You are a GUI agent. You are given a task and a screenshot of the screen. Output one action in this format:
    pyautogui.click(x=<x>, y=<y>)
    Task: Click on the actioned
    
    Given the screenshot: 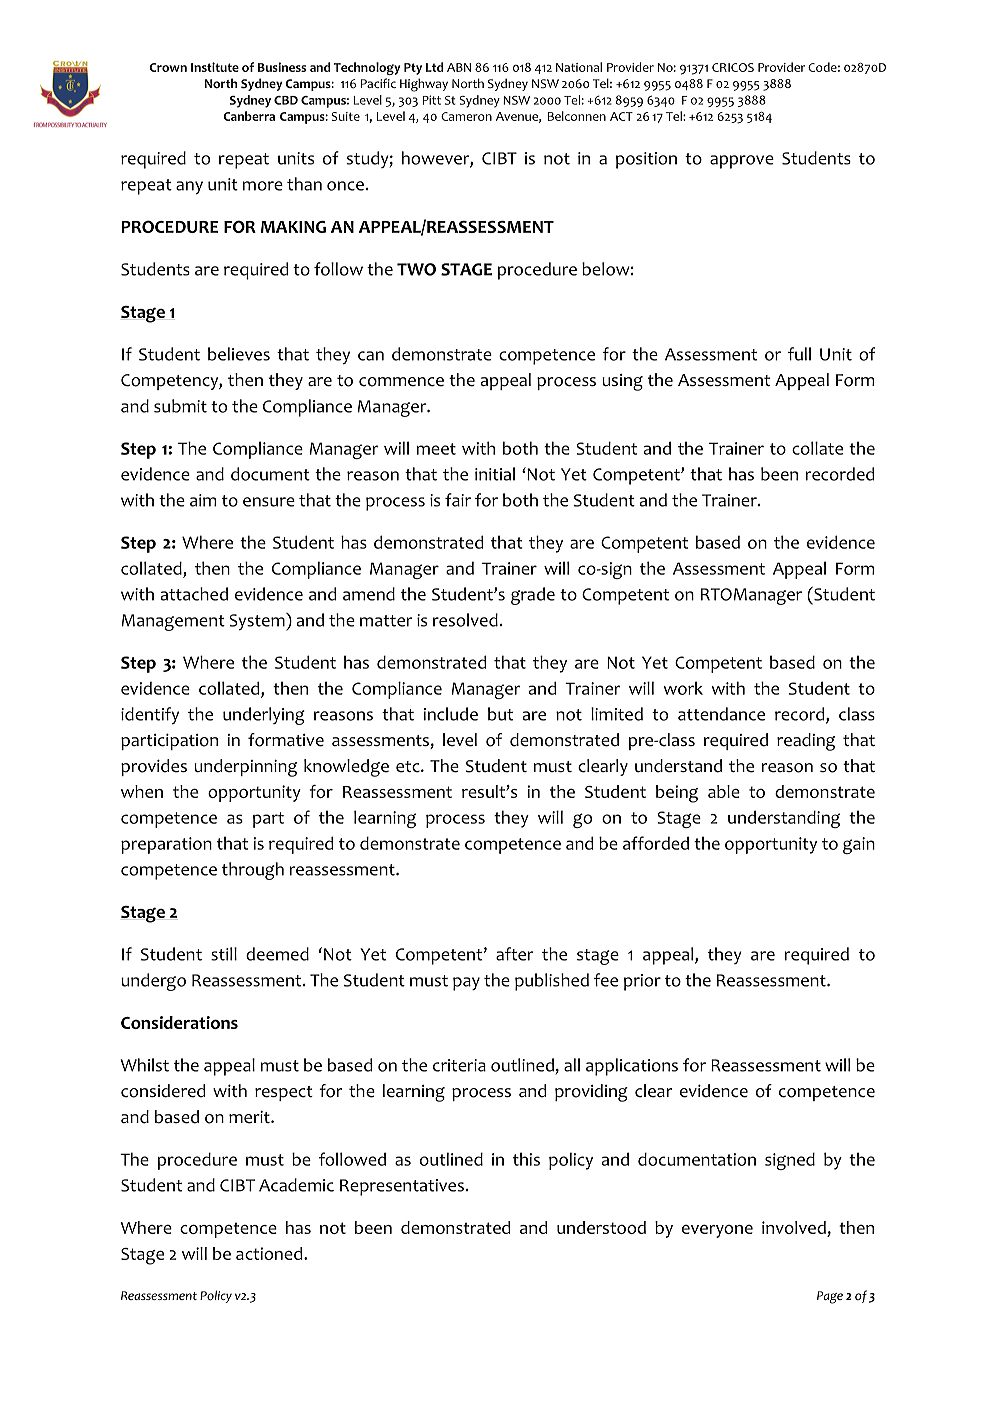 What is the action you would take?
    pyautogui.click(x=270, y=1253)
